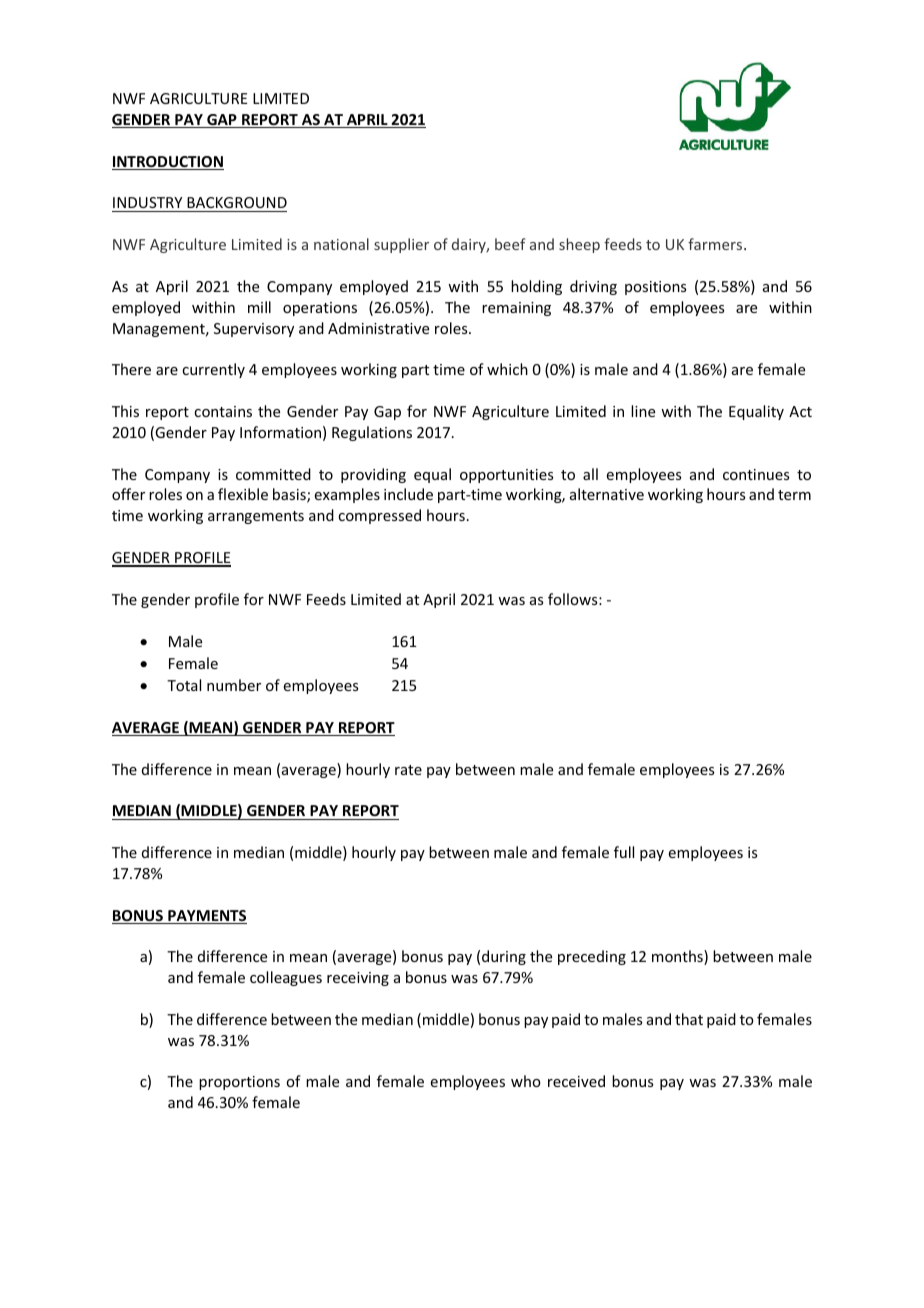  Describe the element at coordinates (716, 244) in the document. I see `farmers` at that location.
